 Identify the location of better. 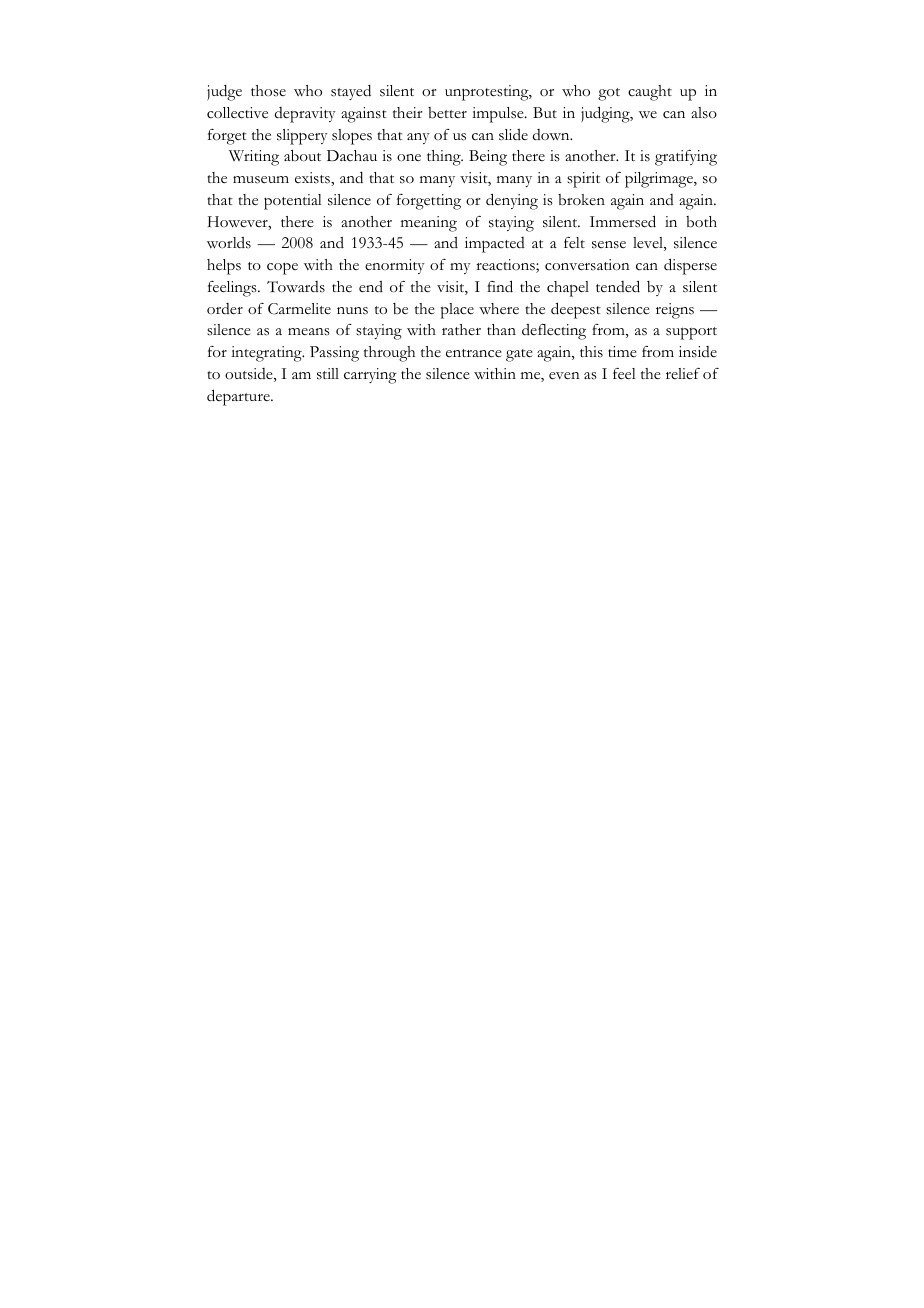
(447, 113).
